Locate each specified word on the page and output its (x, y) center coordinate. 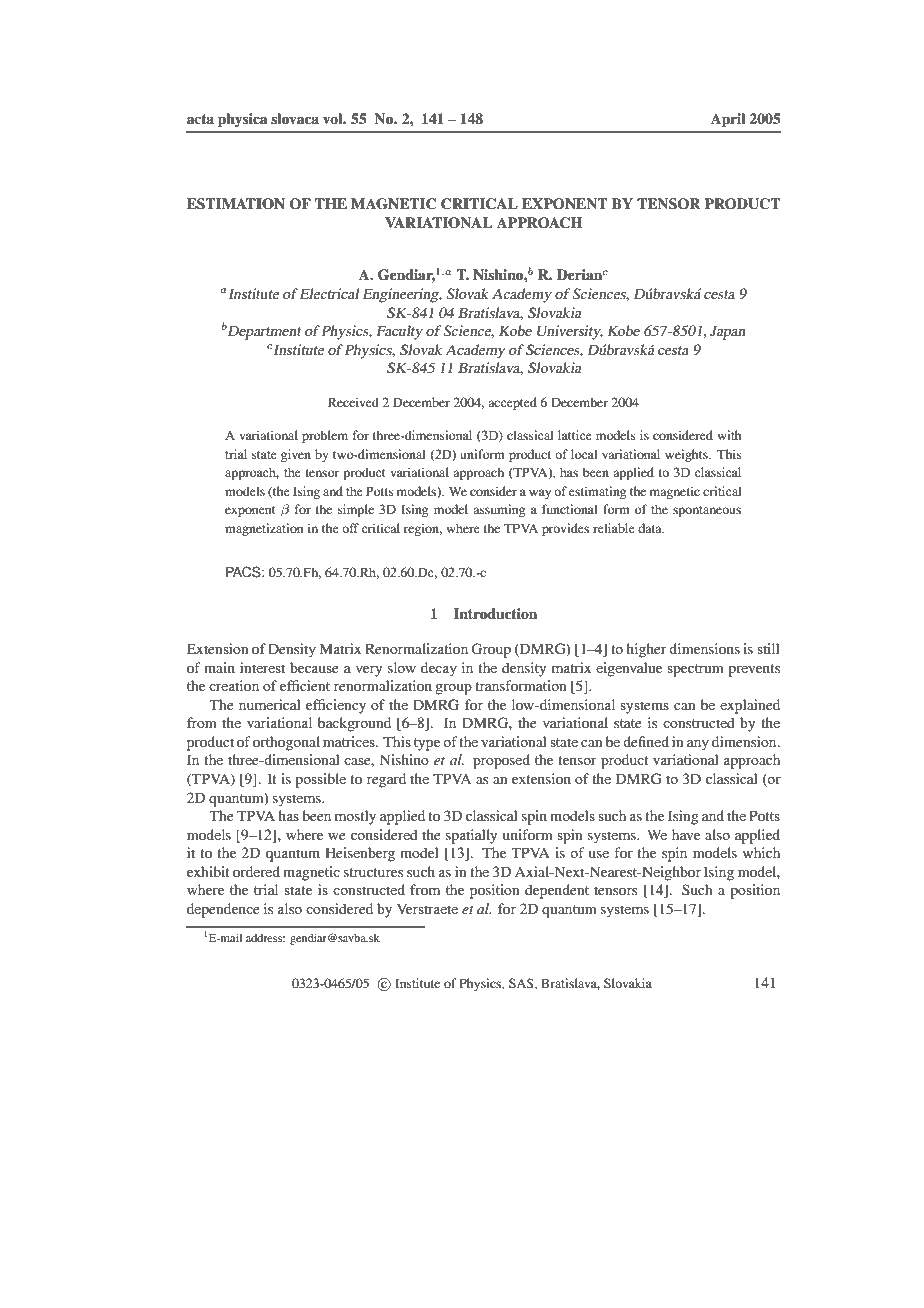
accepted (512, 403)
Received (353, 402)
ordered (256, 871)
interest (262, 667)
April (728, 120)
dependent (557, 891)
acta (200, 119)
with (729, 435)
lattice (575, 435)
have (686, 834)
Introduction (495, 614)
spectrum (695, 670)
